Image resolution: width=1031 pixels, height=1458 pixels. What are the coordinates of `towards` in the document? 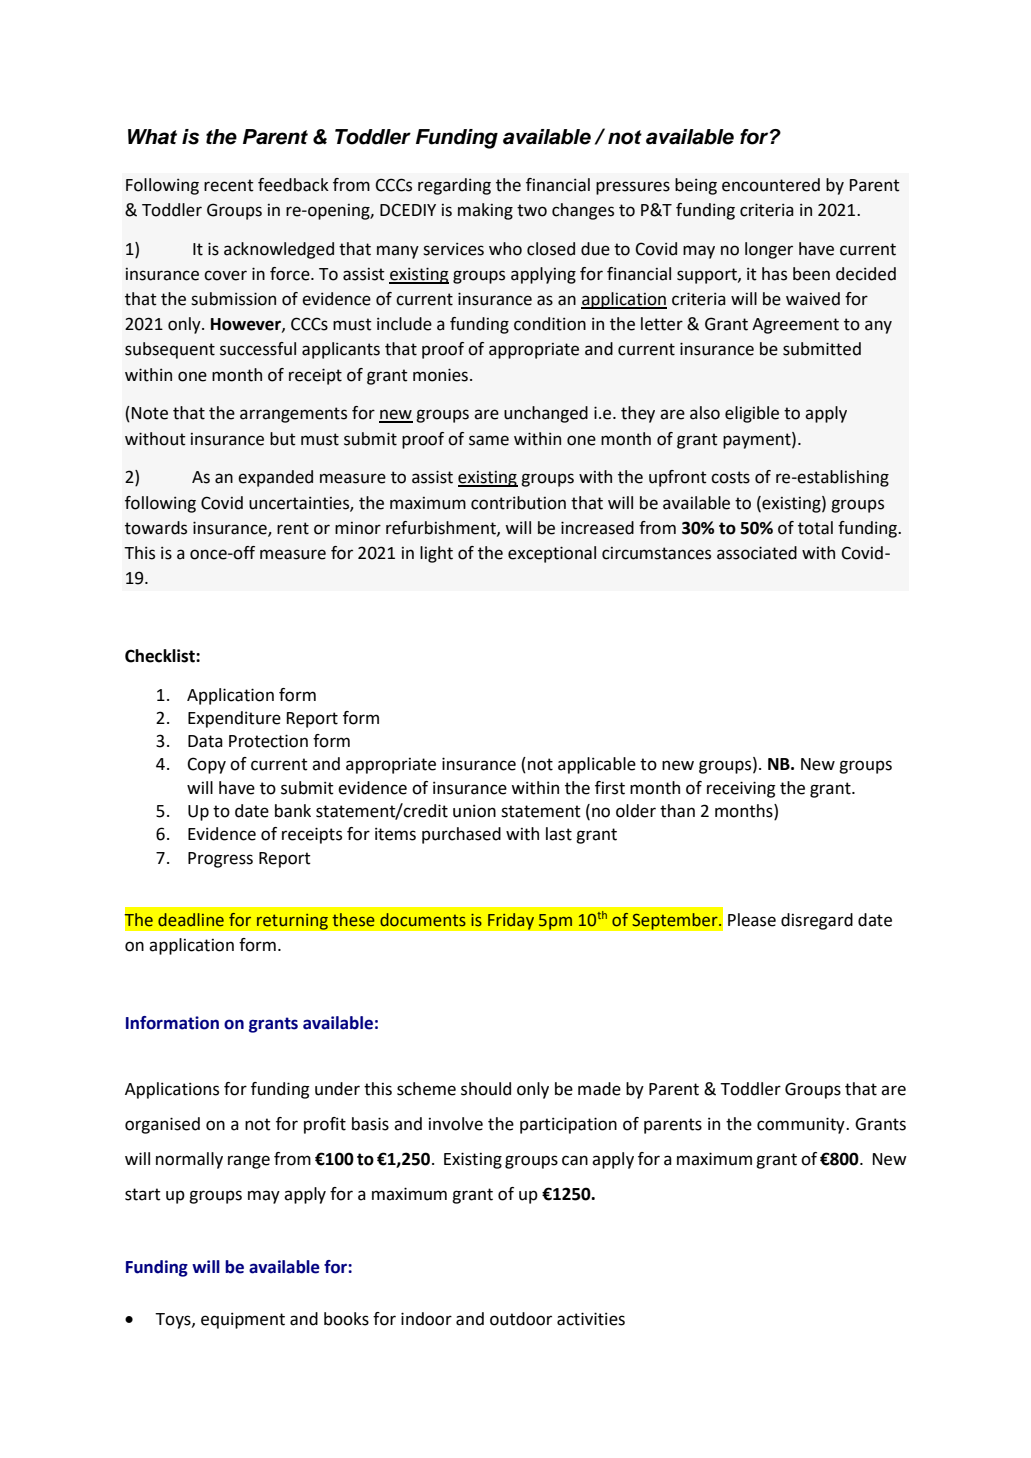 It's located at (156, 528).
